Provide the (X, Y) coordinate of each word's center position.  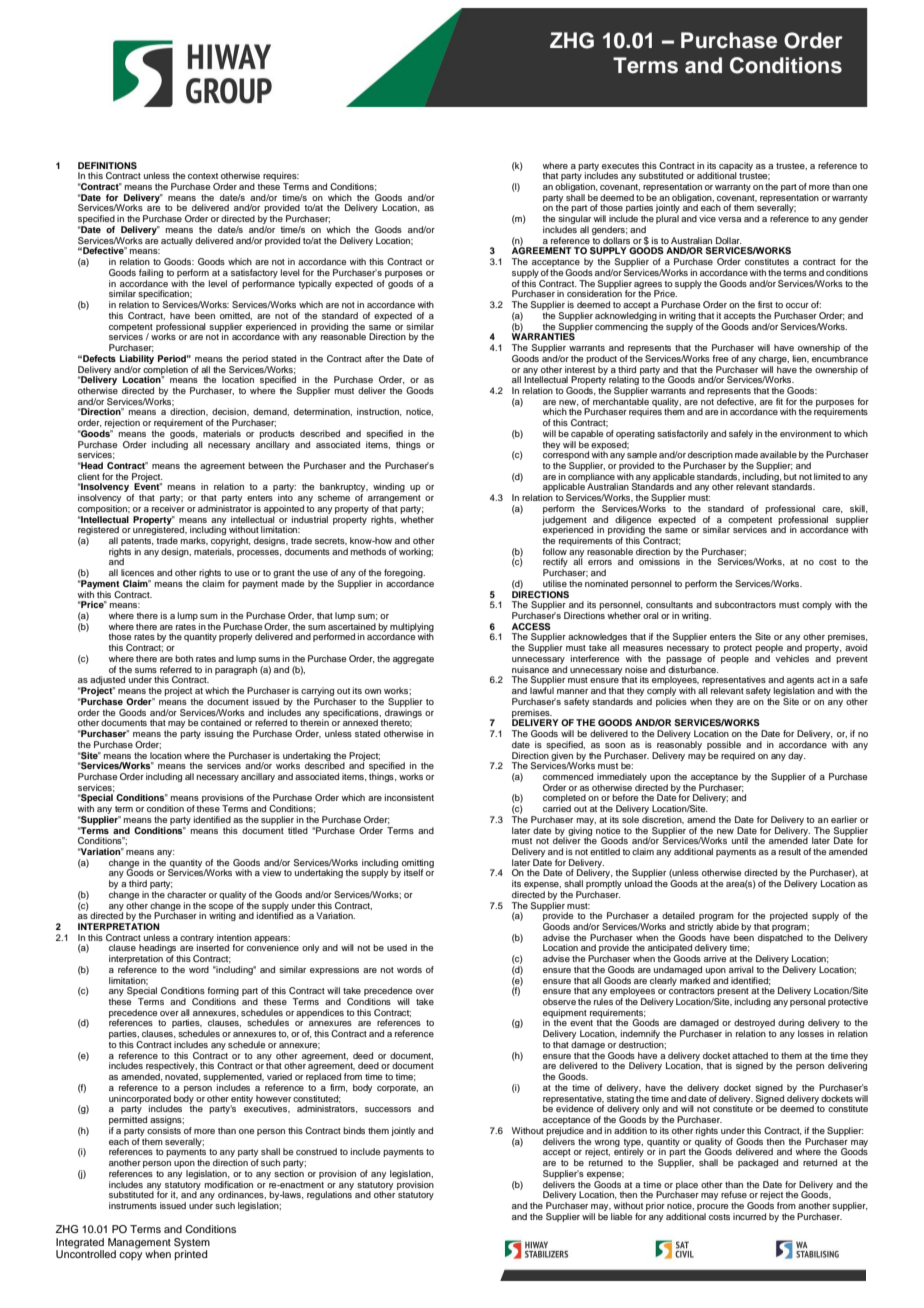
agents (800, 682)
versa (729, 219)
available (778, 454)
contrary (197, 940)
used (397, 947)
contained (221, 722)
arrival (741, 969)
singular (574, 221)
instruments (133, 1205)
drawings (403, 714)
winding (389, 487)
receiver (168, 508)
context (203, 176)
